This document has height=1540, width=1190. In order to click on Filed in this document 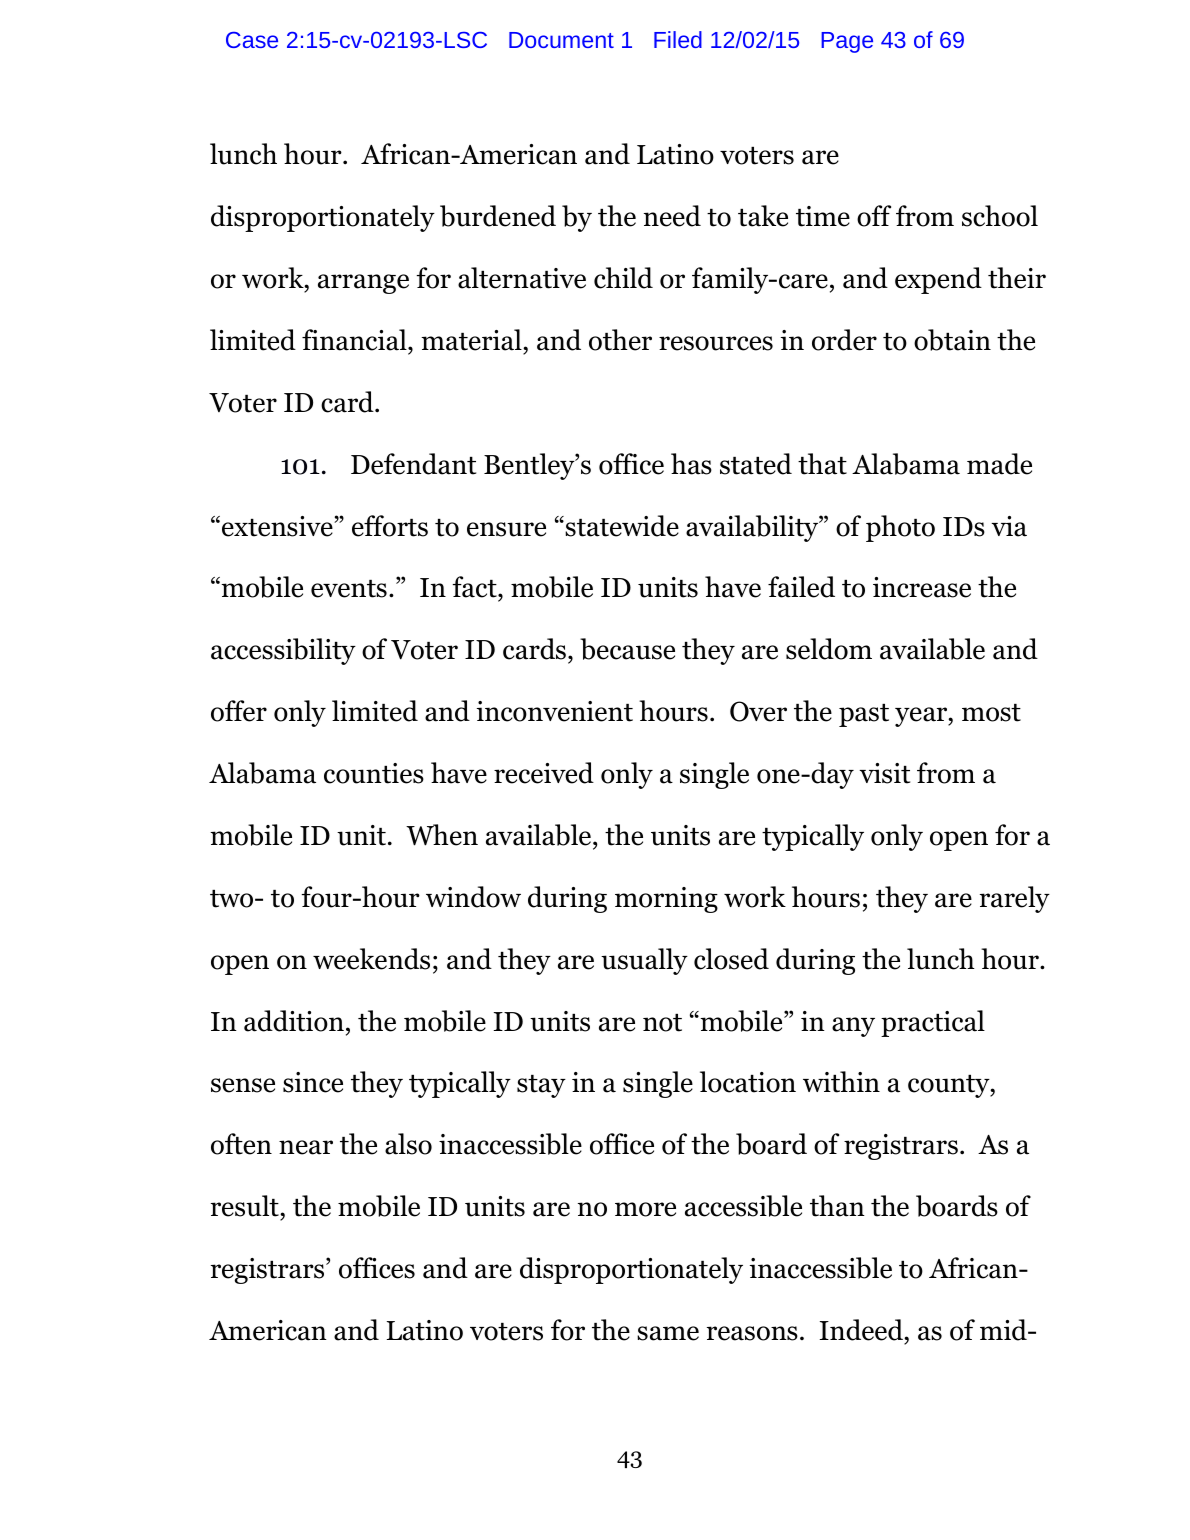, I will do `click(678, 39)`.
